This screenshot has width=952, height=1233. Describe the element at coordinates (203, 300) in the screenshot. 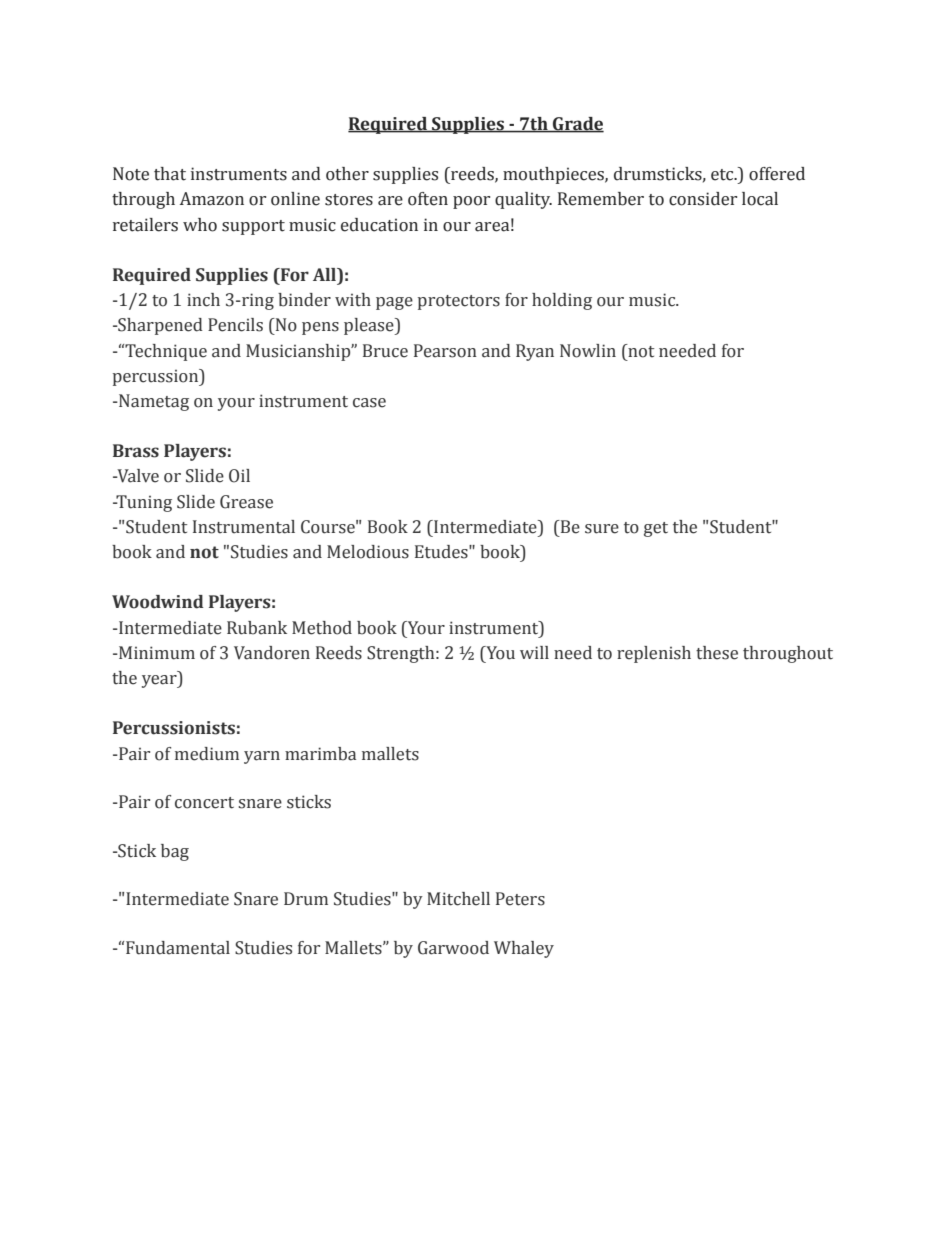

I see `inch` at that location.
